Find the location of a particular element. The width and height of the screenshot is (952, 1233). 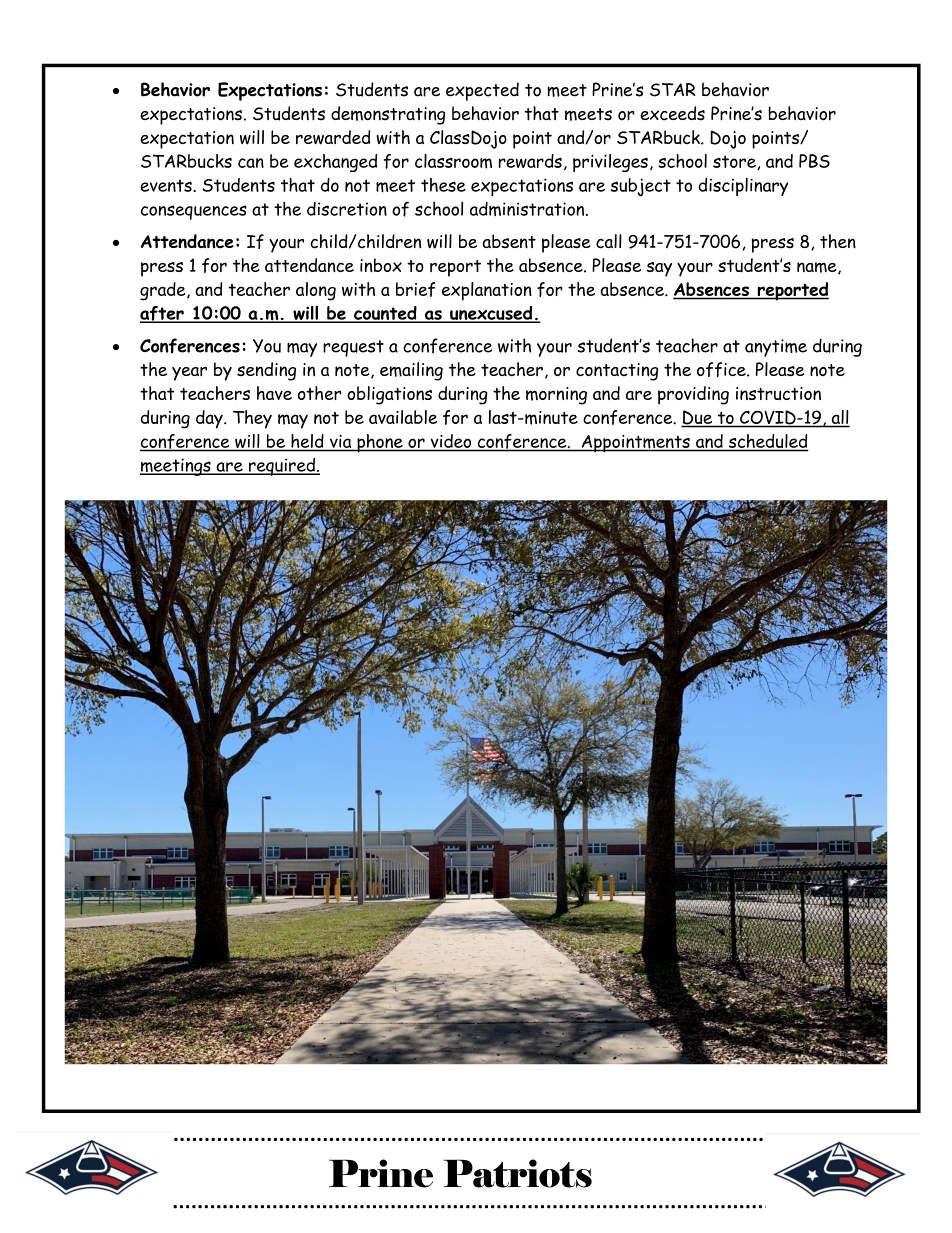

scheduled is located at coordinates (767, 442).
